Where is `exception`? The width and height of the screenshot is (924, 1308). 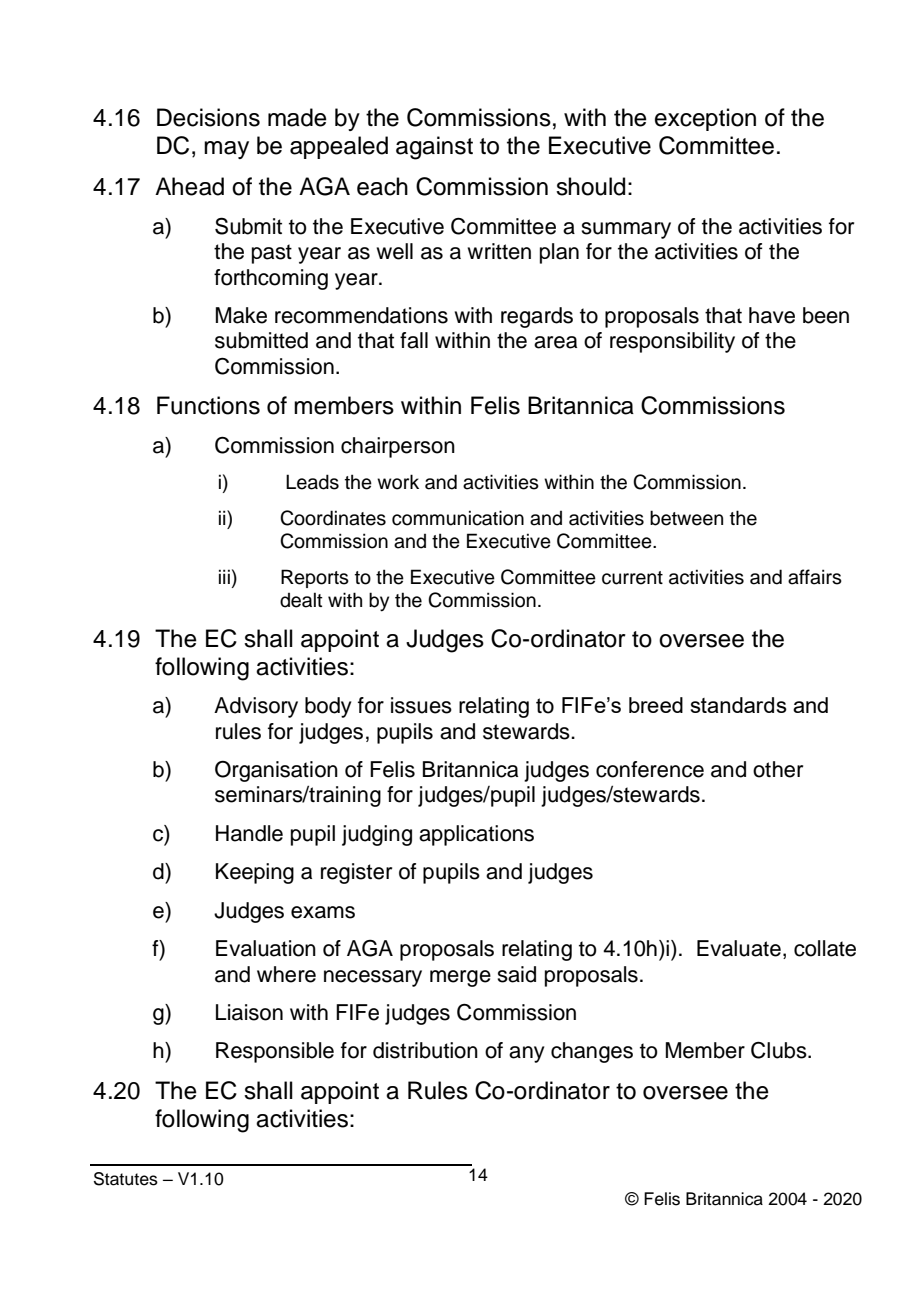
exception is located at coordinates (705, 119).
